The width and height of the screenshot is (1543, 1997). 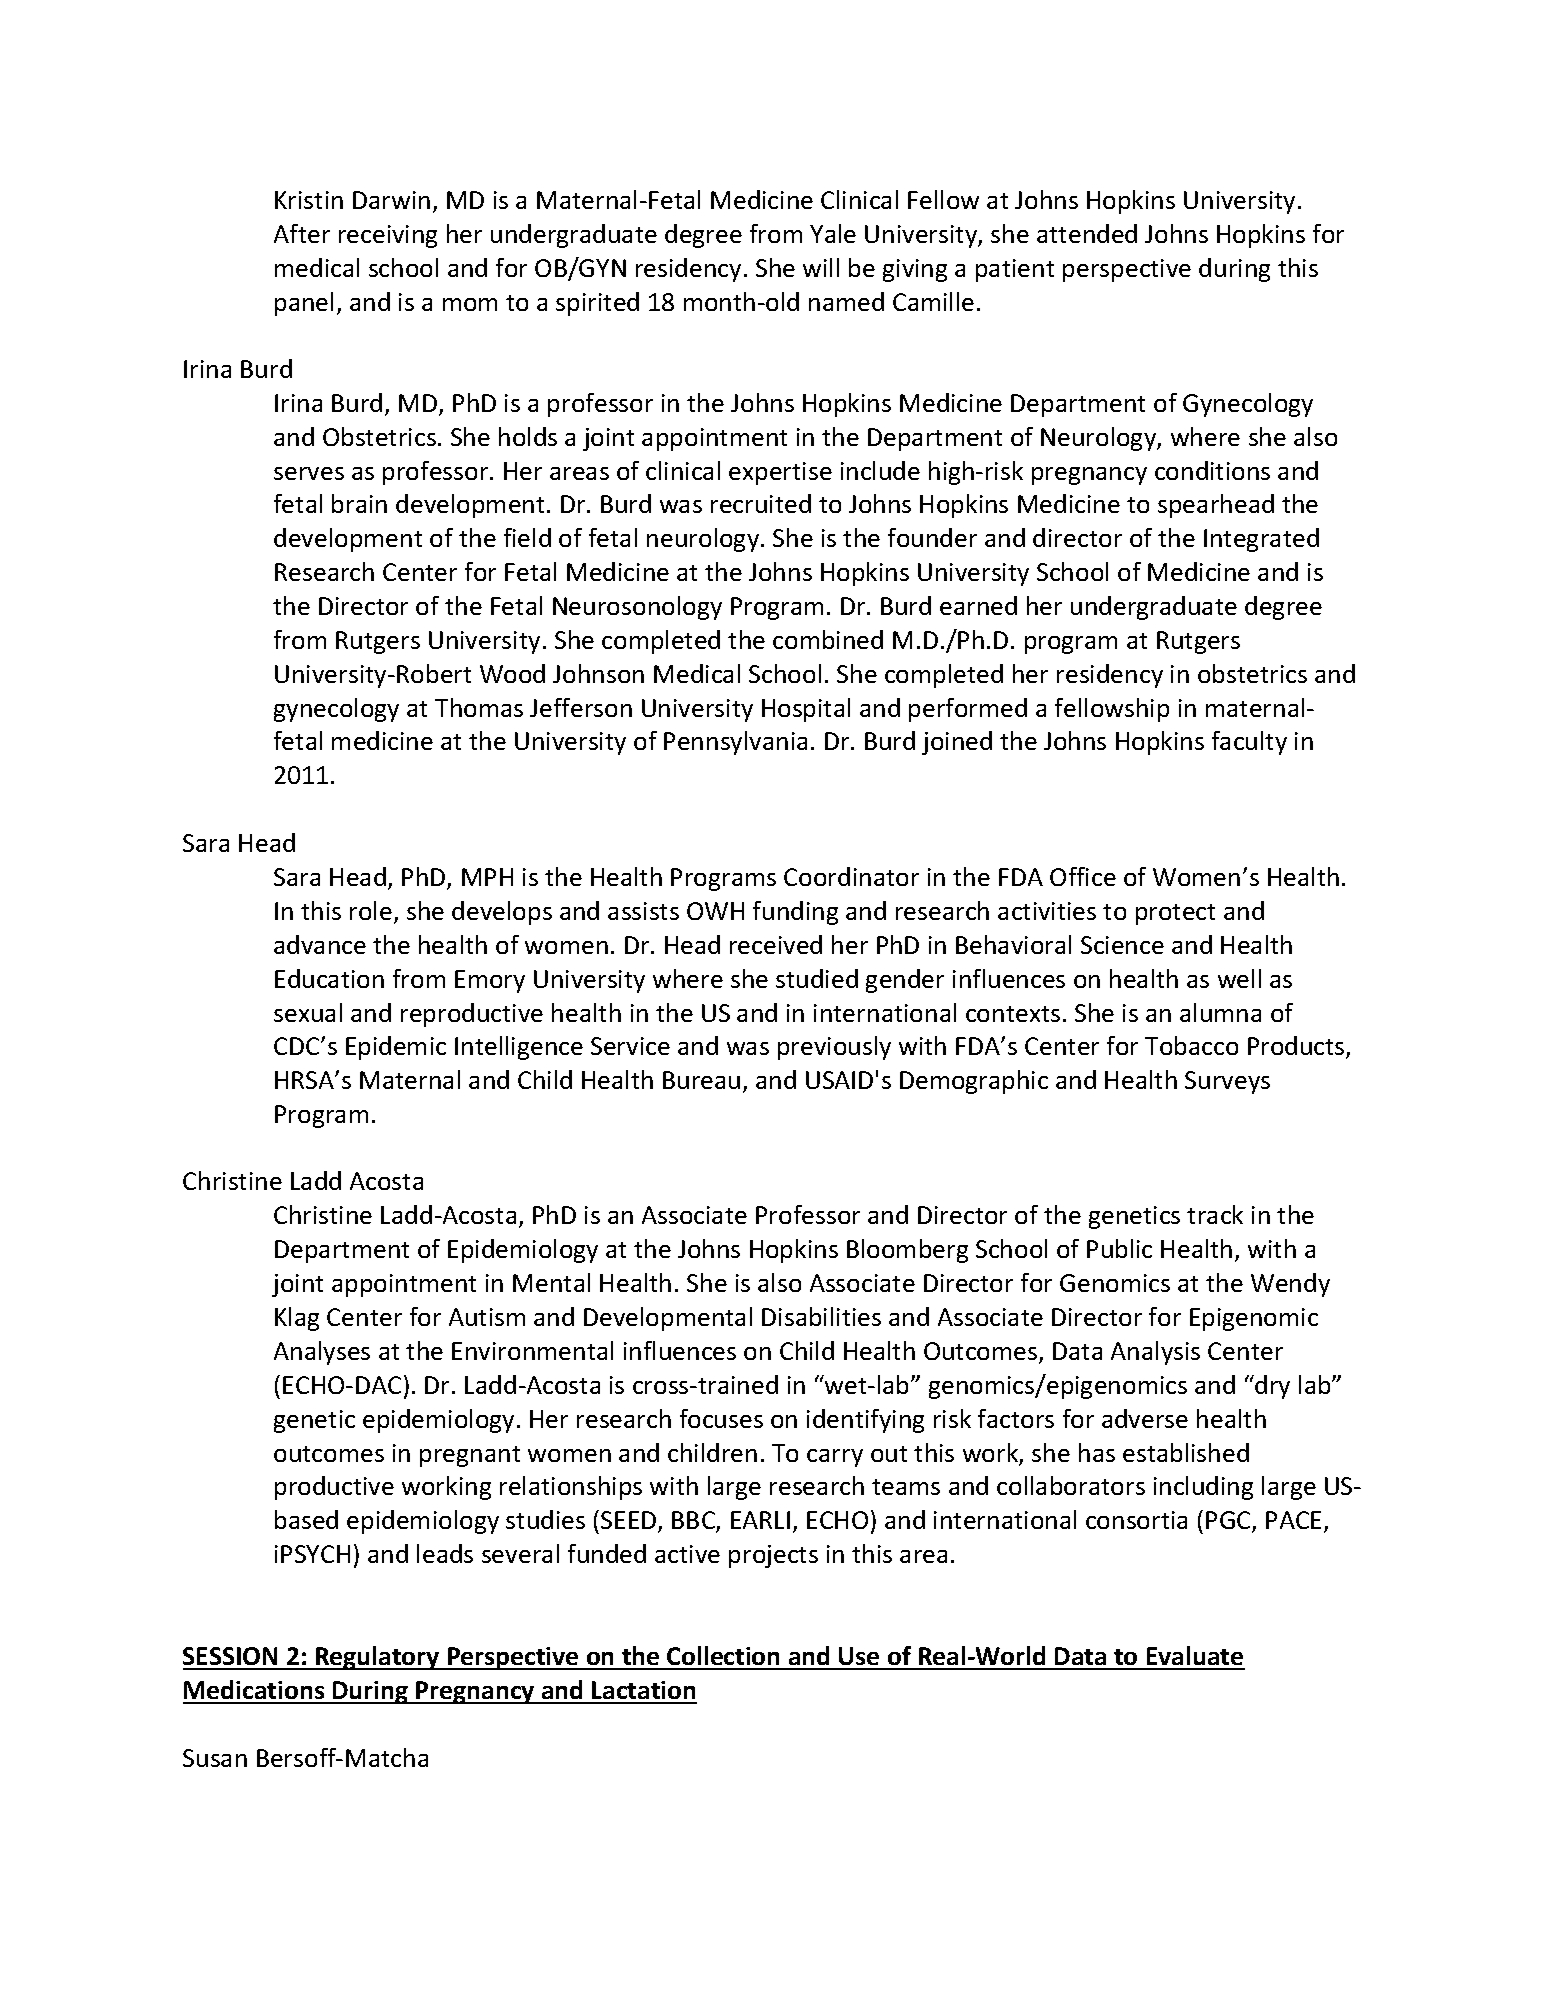 What do you see at coordinates (388, 236) in the screenshot?
I see `receiving` at bounding box center [388, 236].
